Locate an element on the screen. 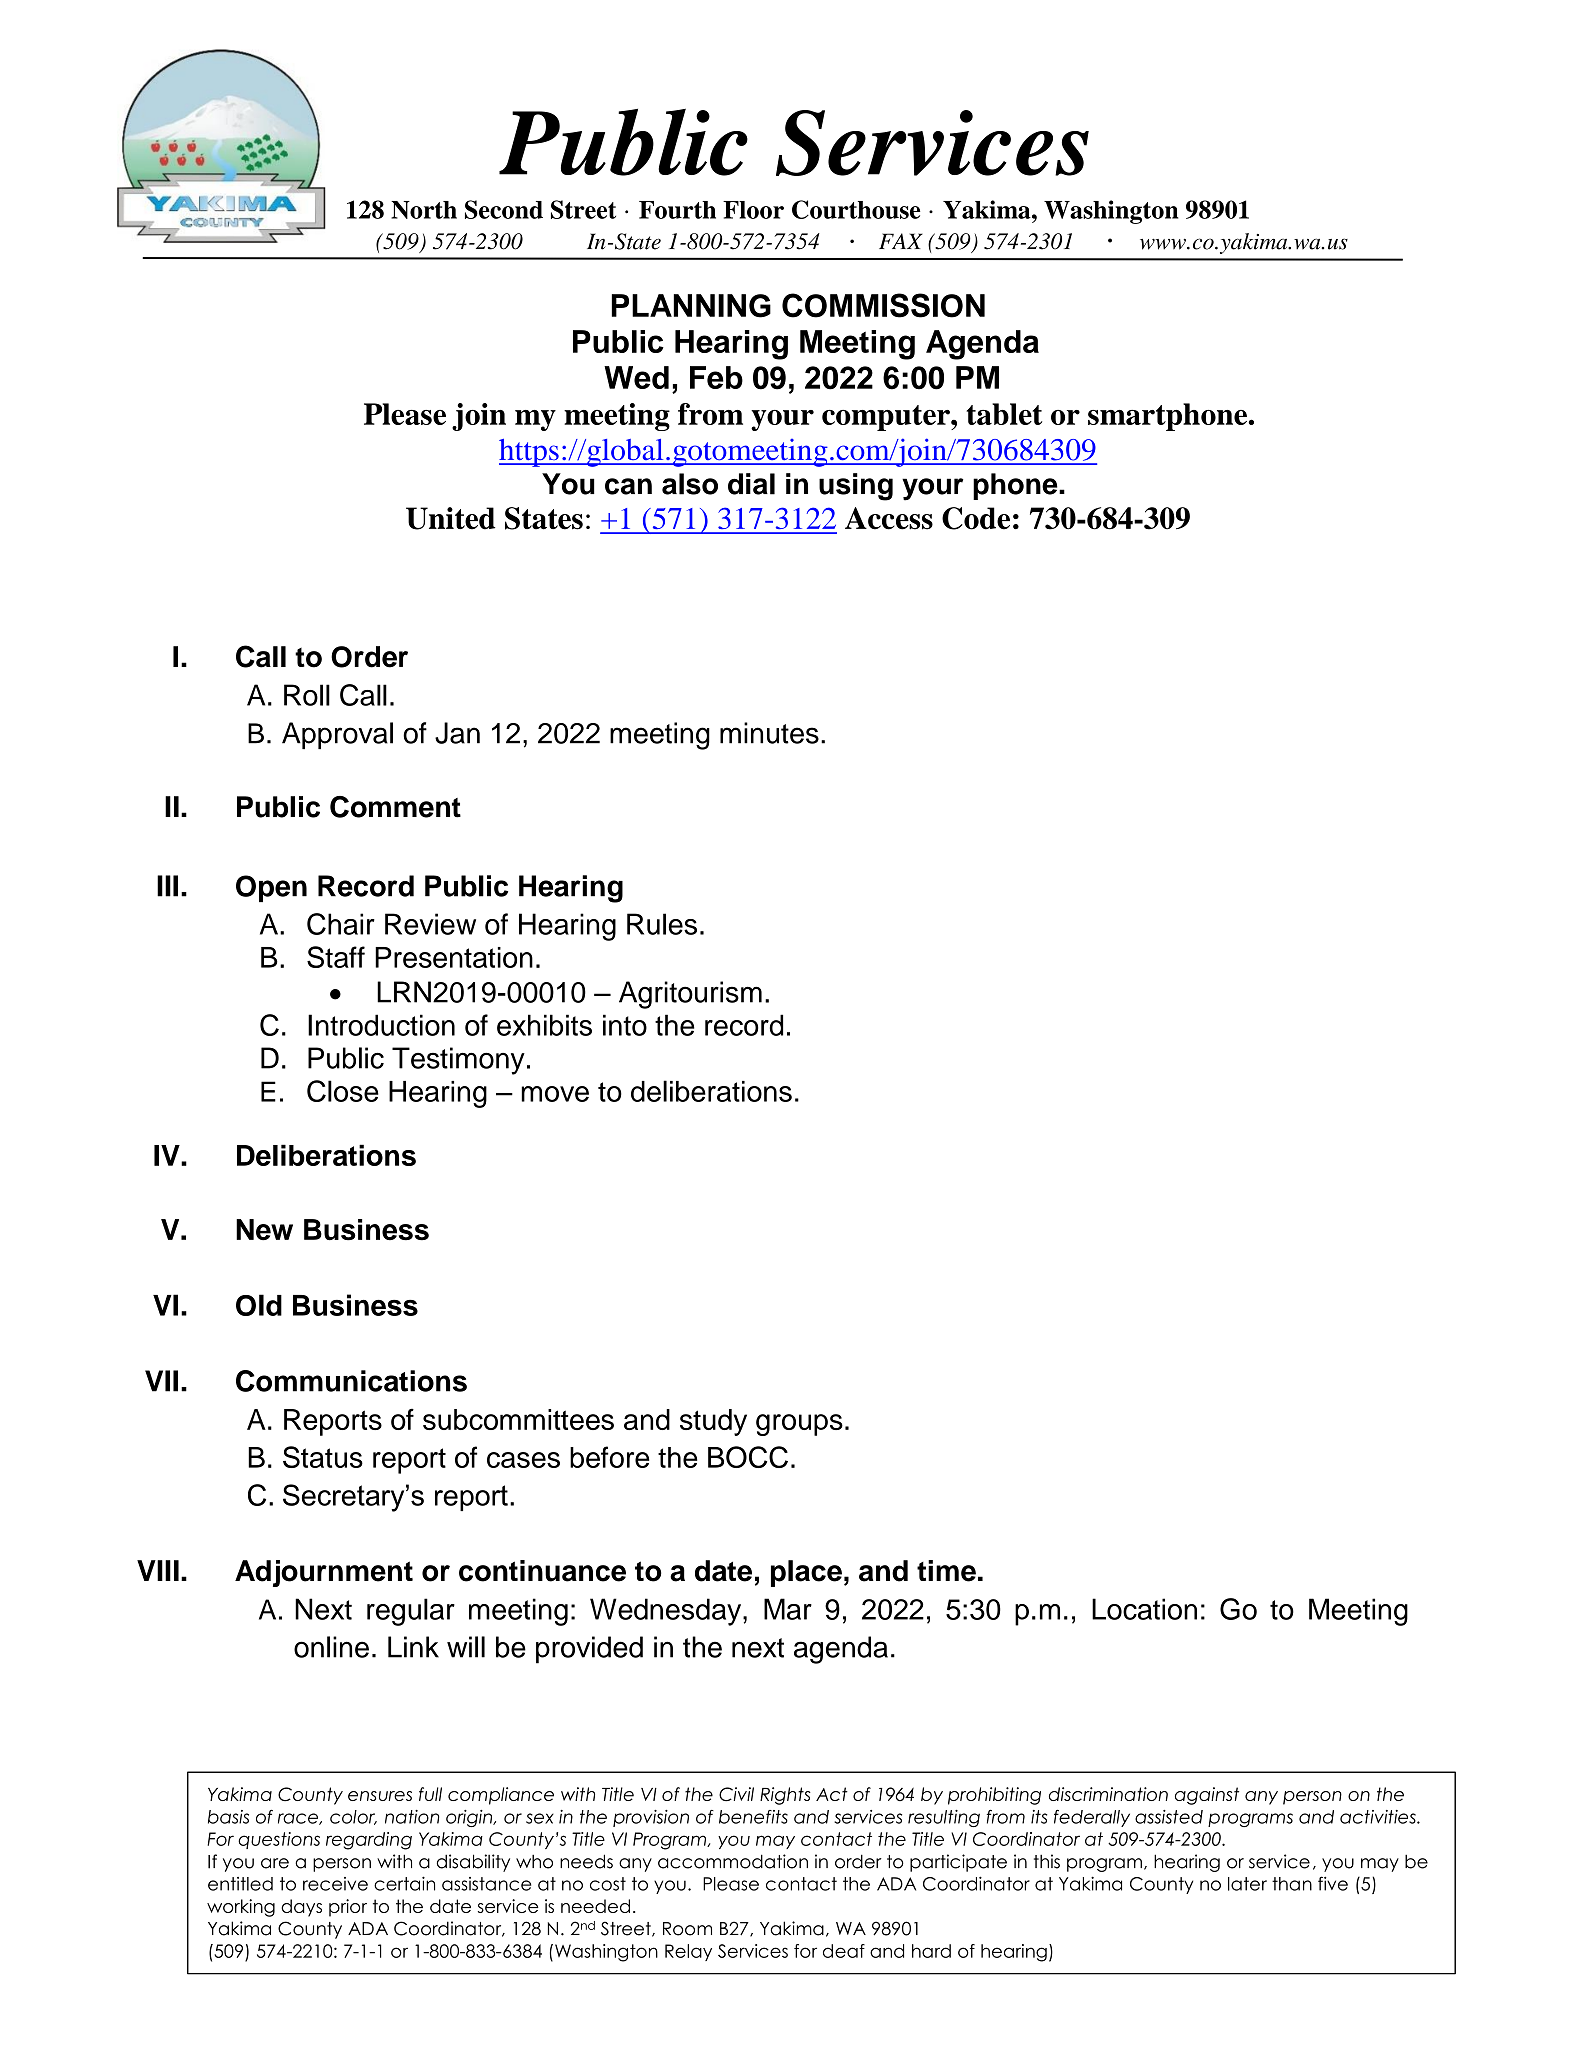 This screenshot has height=2065, width=1596. Communications is located at coordinates (351, 1381).
